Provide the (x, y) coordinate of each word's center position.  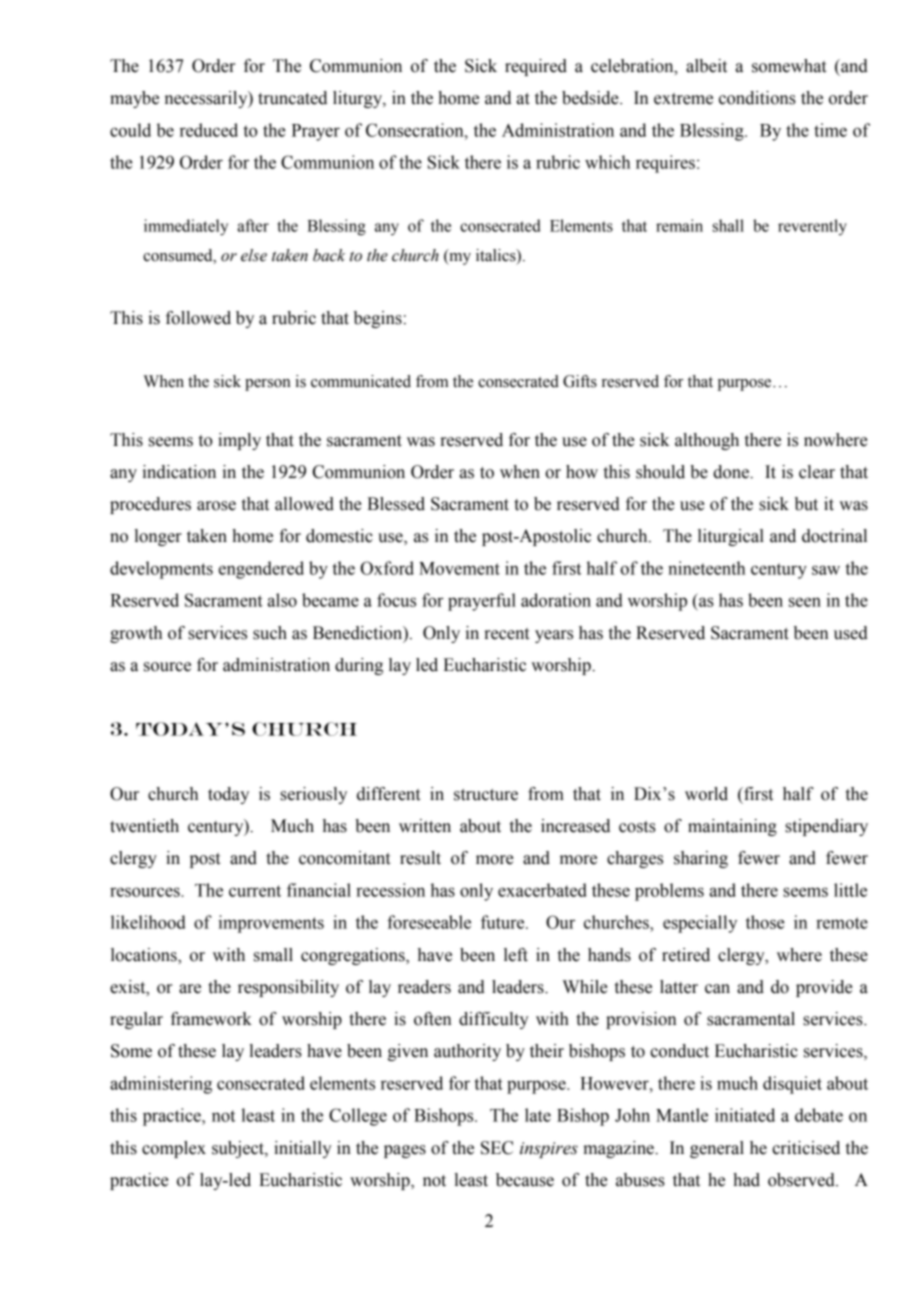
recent (506, 634)
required (536, 67)
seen (805, 602)
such (270, 633)
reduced (209, 130)
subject (239, 1149)
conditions (757, 98)
